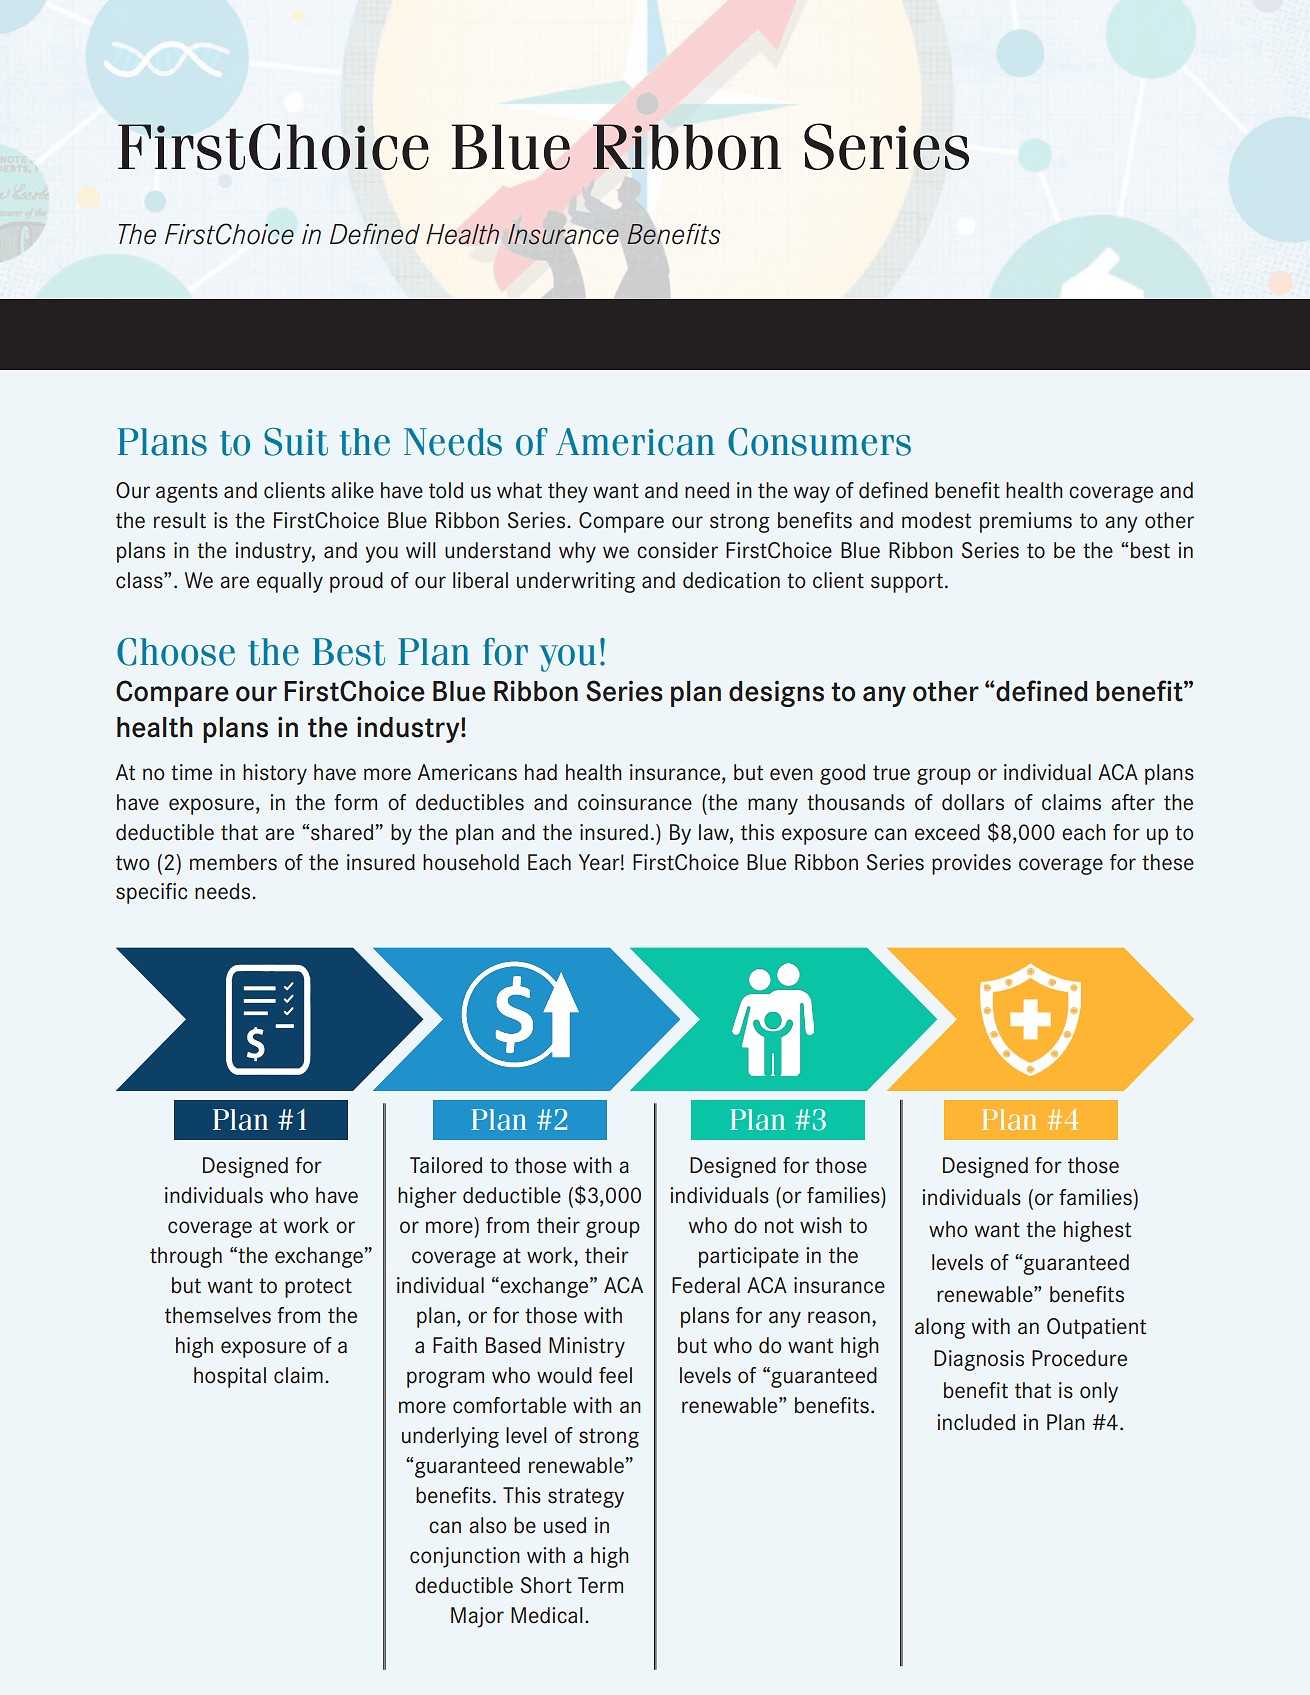 The image size is (1310, 1695). I want to click on Tailored, so click(446, 1165).
